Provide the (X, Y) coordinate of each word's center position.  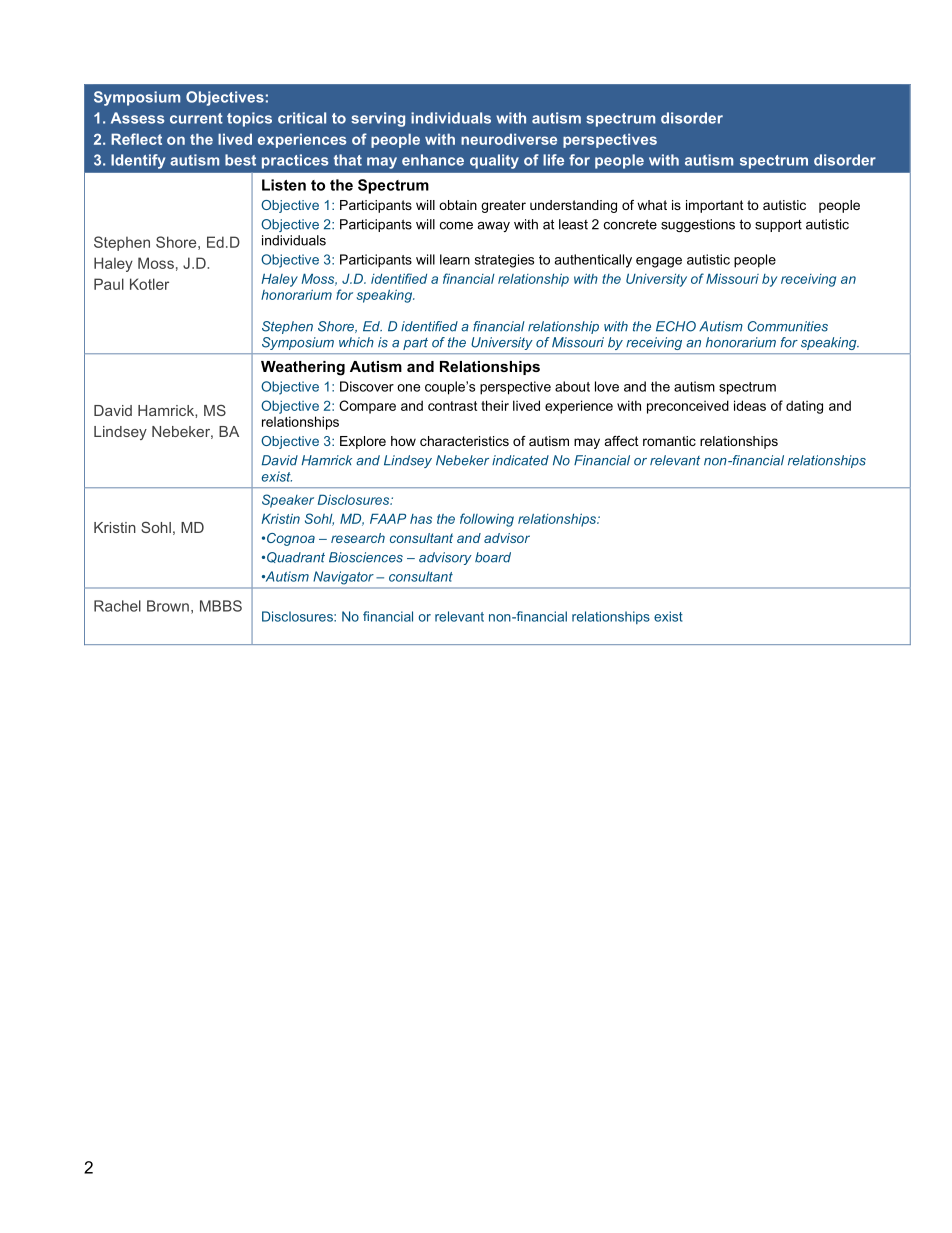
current (196, 118)
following (487, 520)
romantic (669, 441)
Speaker (288, 501)
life (553, 160)
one (408, 388)
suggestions (698, 225)
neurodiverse (509, 139)
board (493, 557)
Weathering (303, 368)
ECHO (676, 326)
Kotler (149, 284)
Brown (168, 606)
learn (455, 259)
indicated (520, 460)
